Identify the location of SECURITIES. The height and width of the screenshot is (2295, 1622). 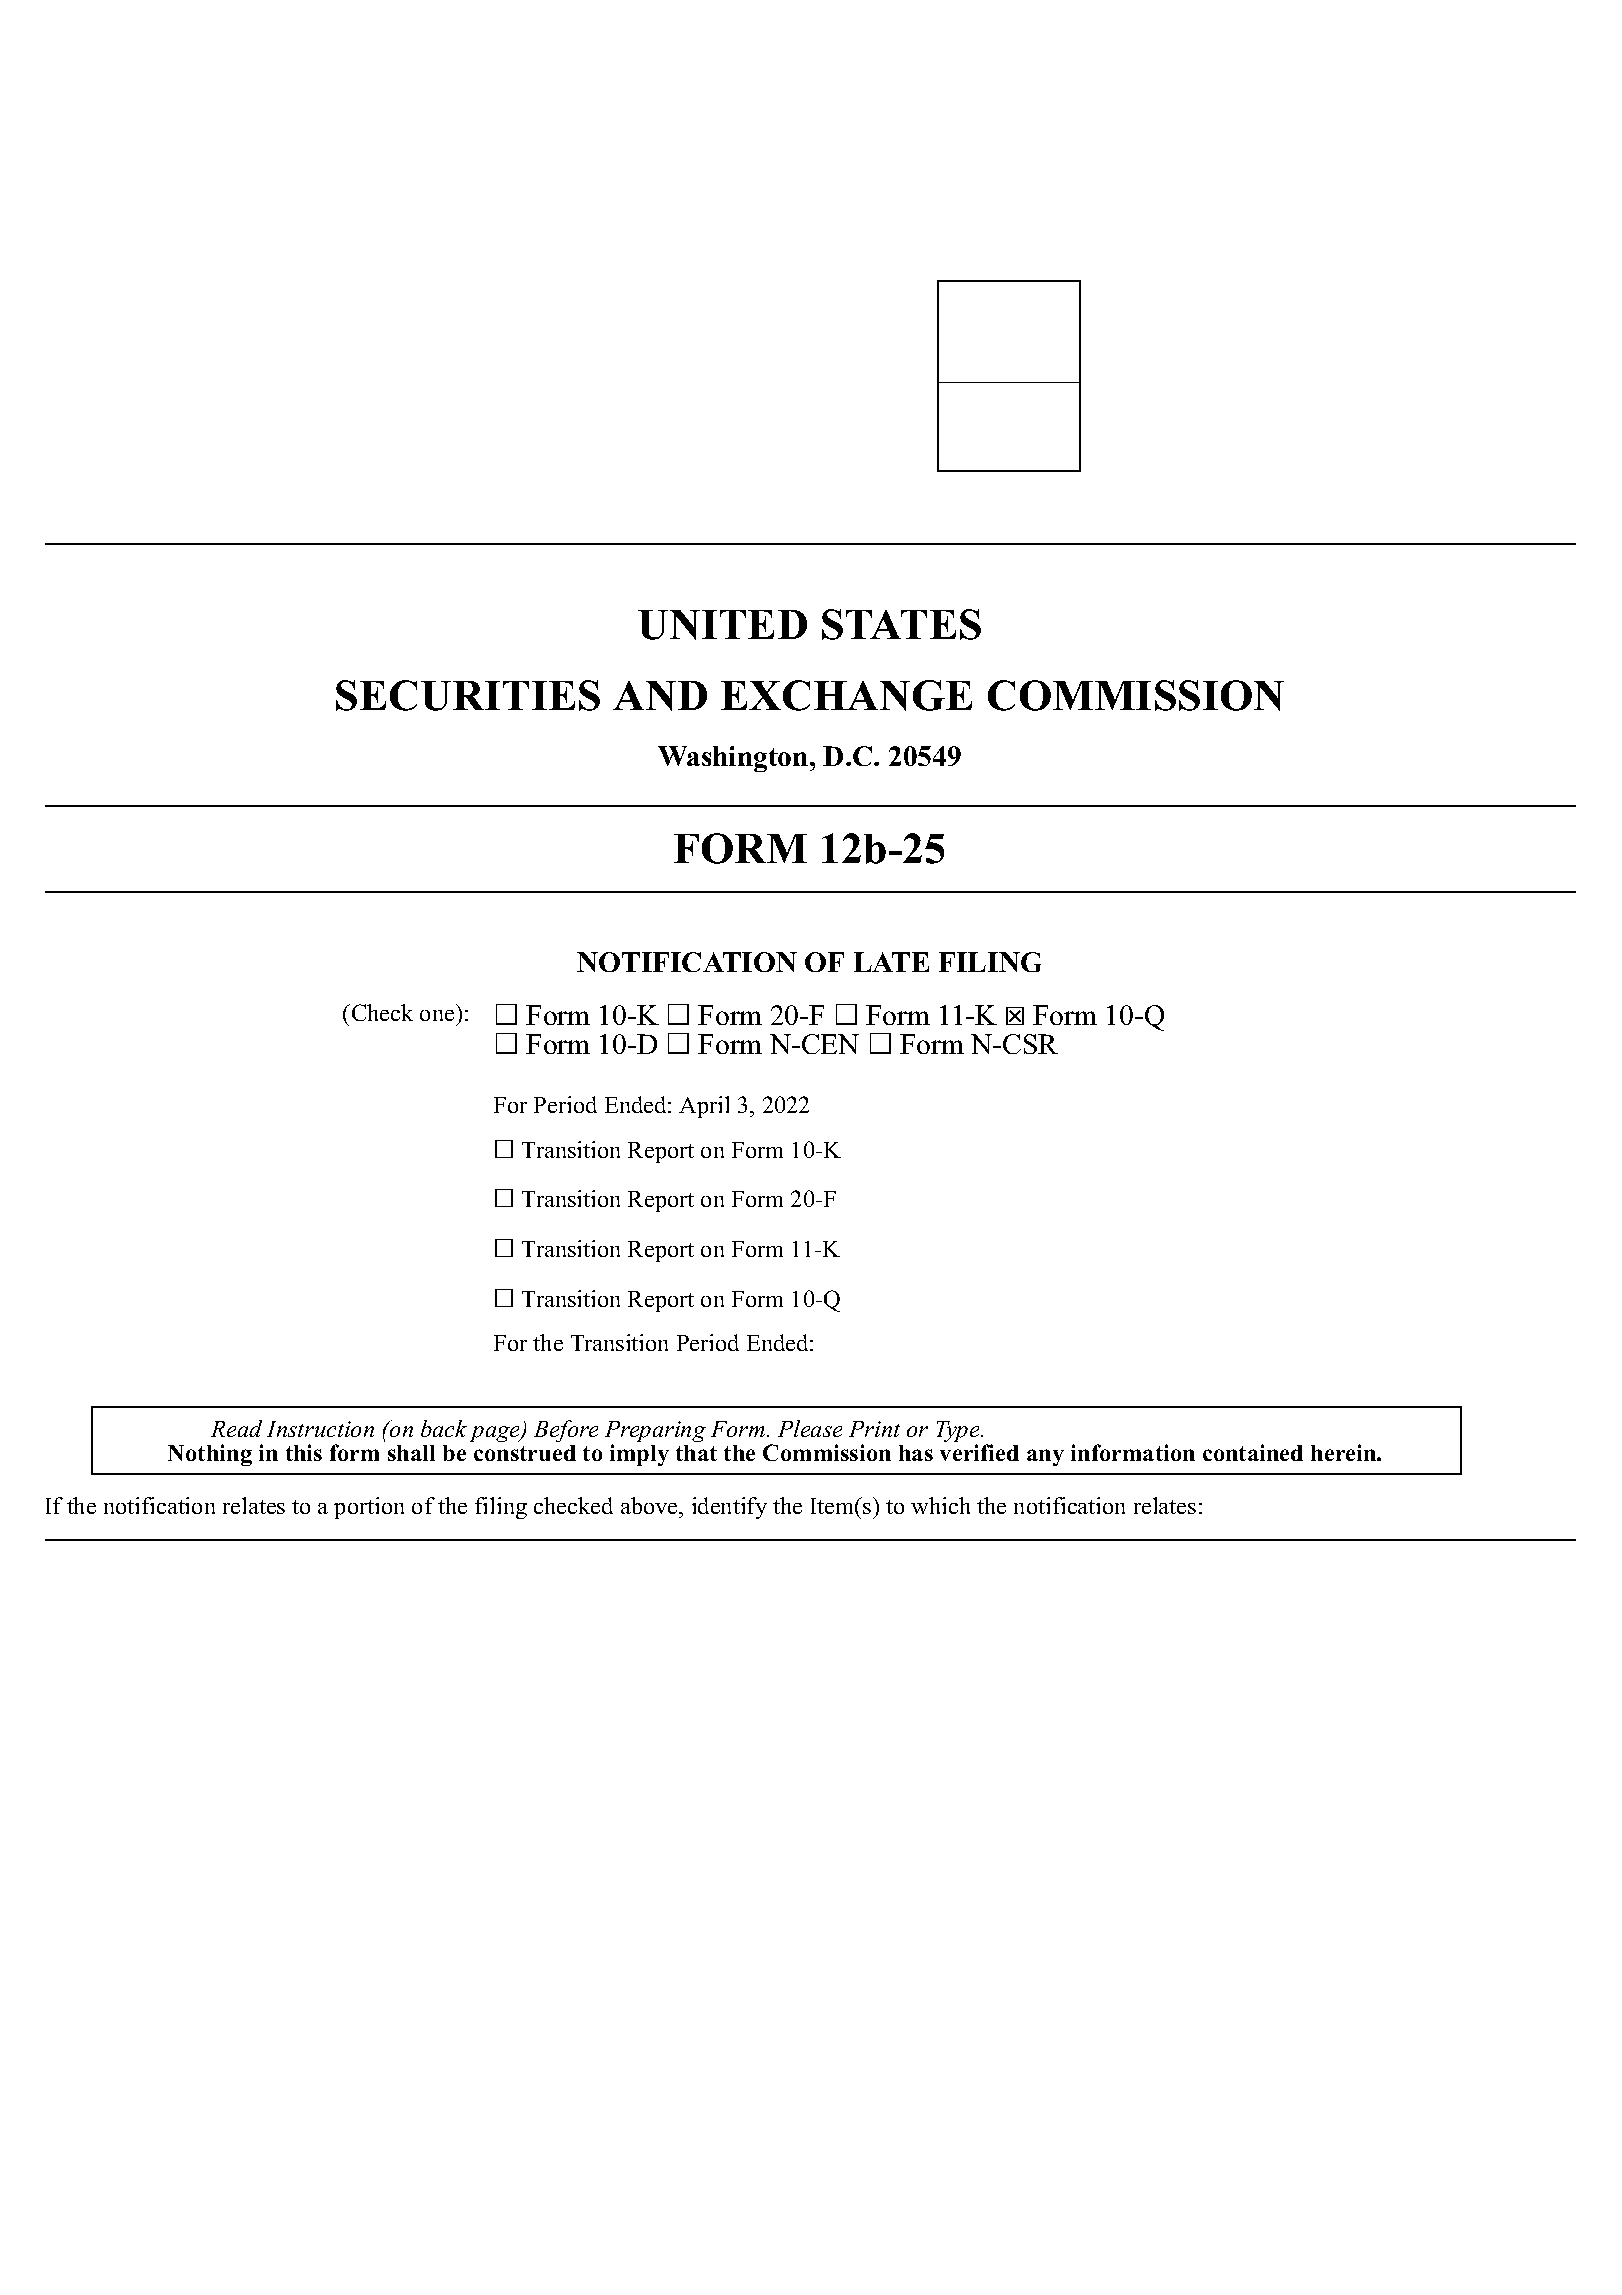
(468, 695).
